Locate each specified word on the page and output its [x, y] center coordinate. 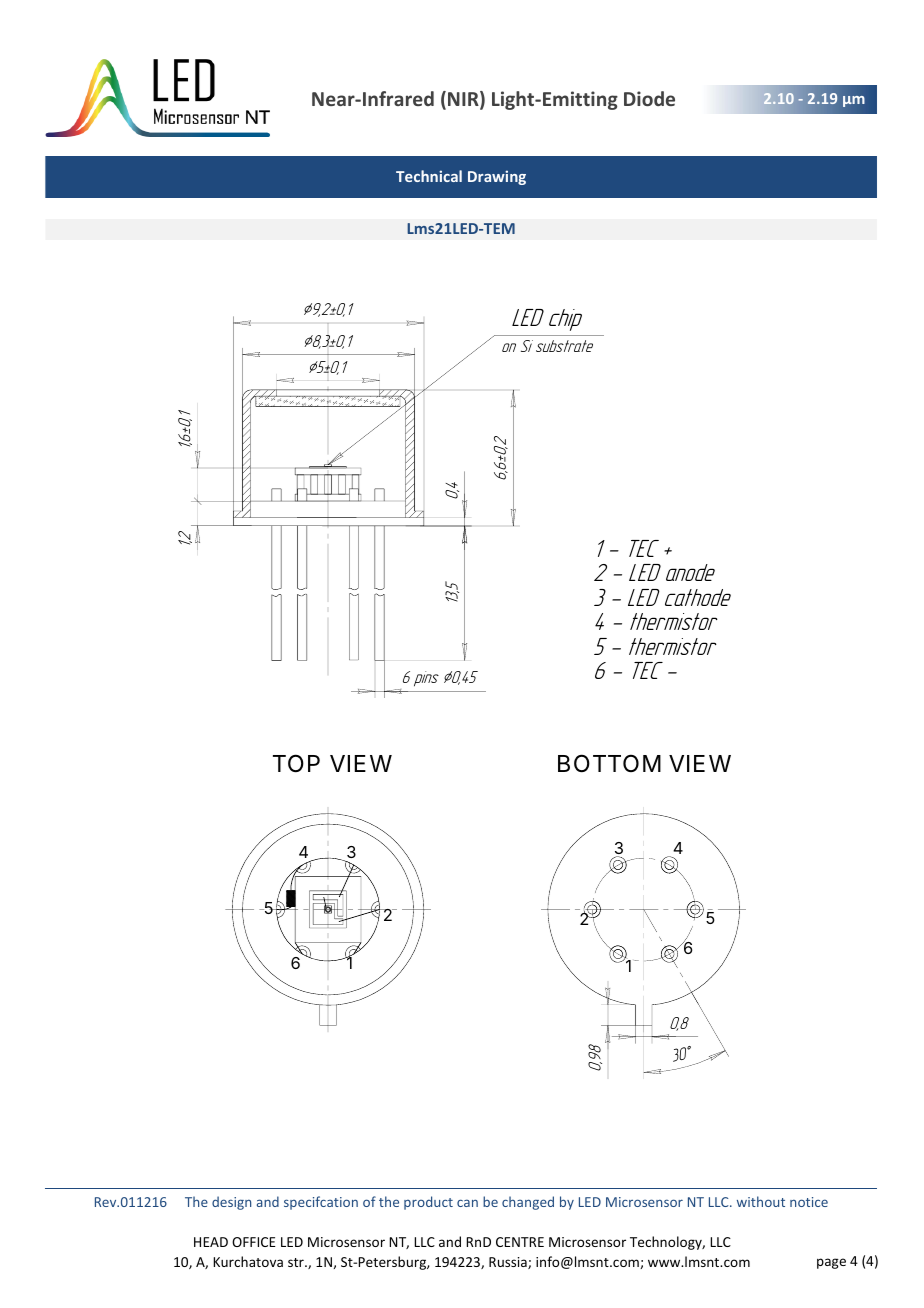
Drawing [497, 177]
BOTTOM [609, 763]
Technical [429, 176]
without [761, 1201]
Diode [649, 98]
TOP [296, 763]
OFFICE [254, 1242]
